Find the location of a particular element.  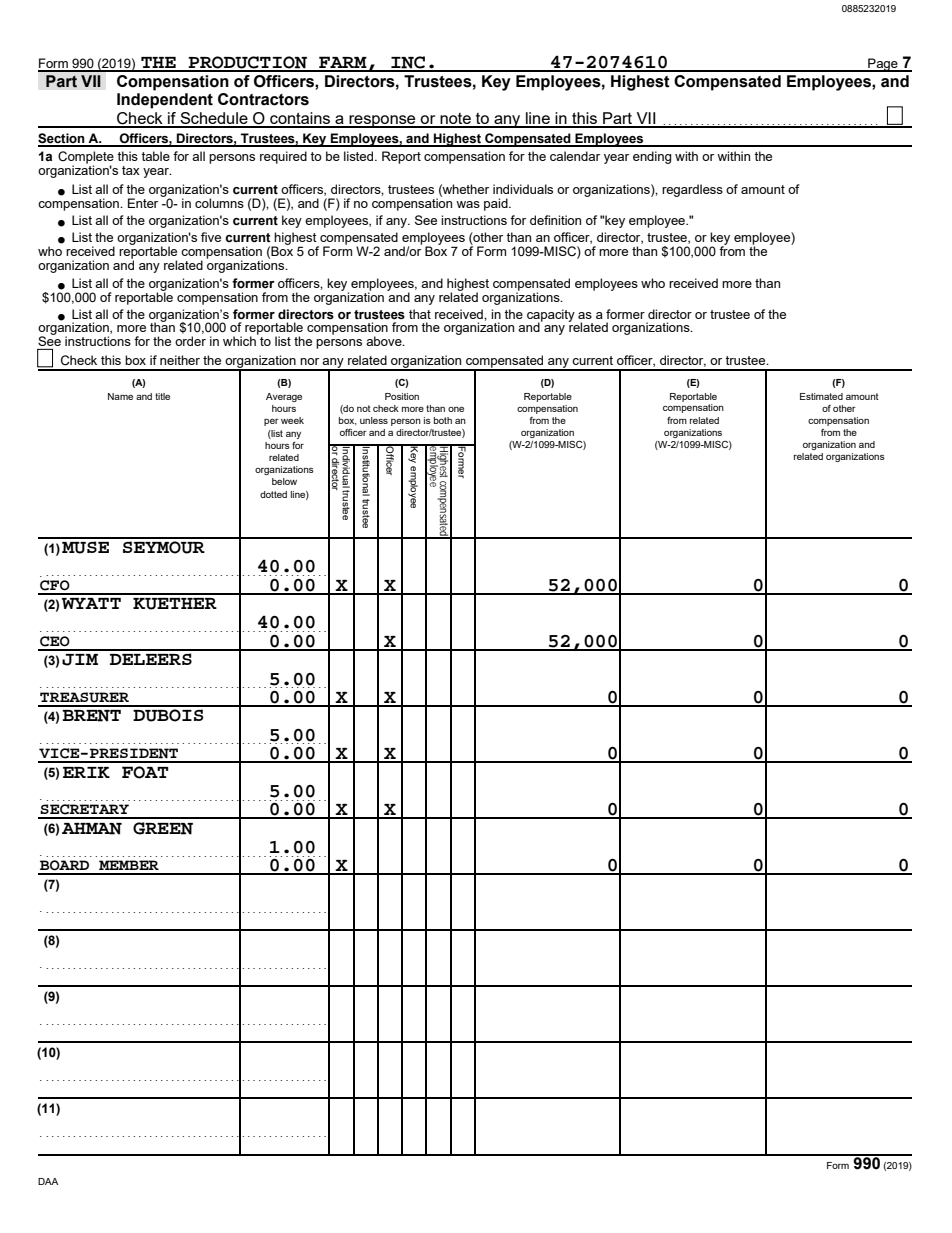

DUBOIS is located at coordinates (168, 715).
